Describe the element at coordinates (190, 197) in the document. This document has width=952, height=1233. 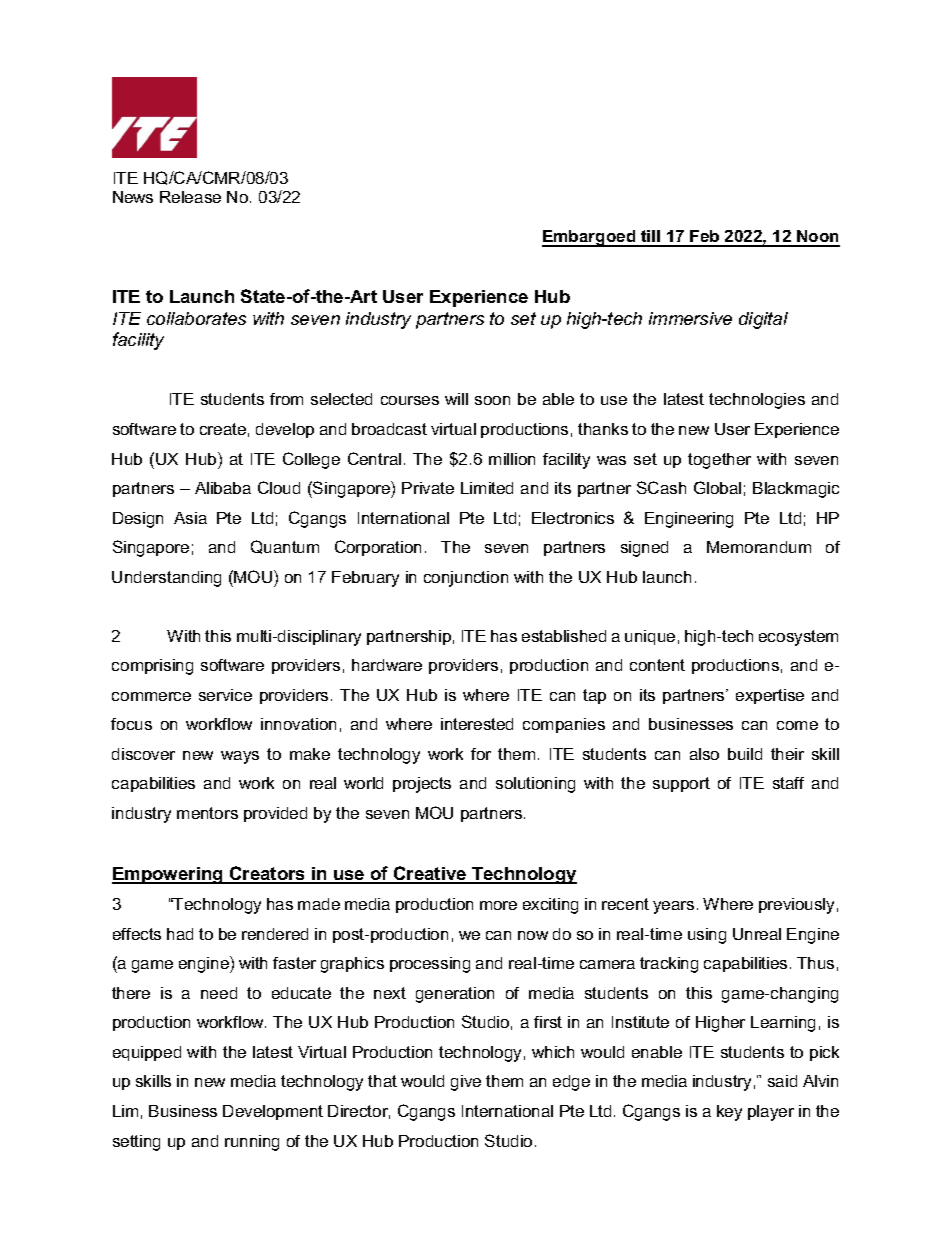
I see `Release` at that location.
